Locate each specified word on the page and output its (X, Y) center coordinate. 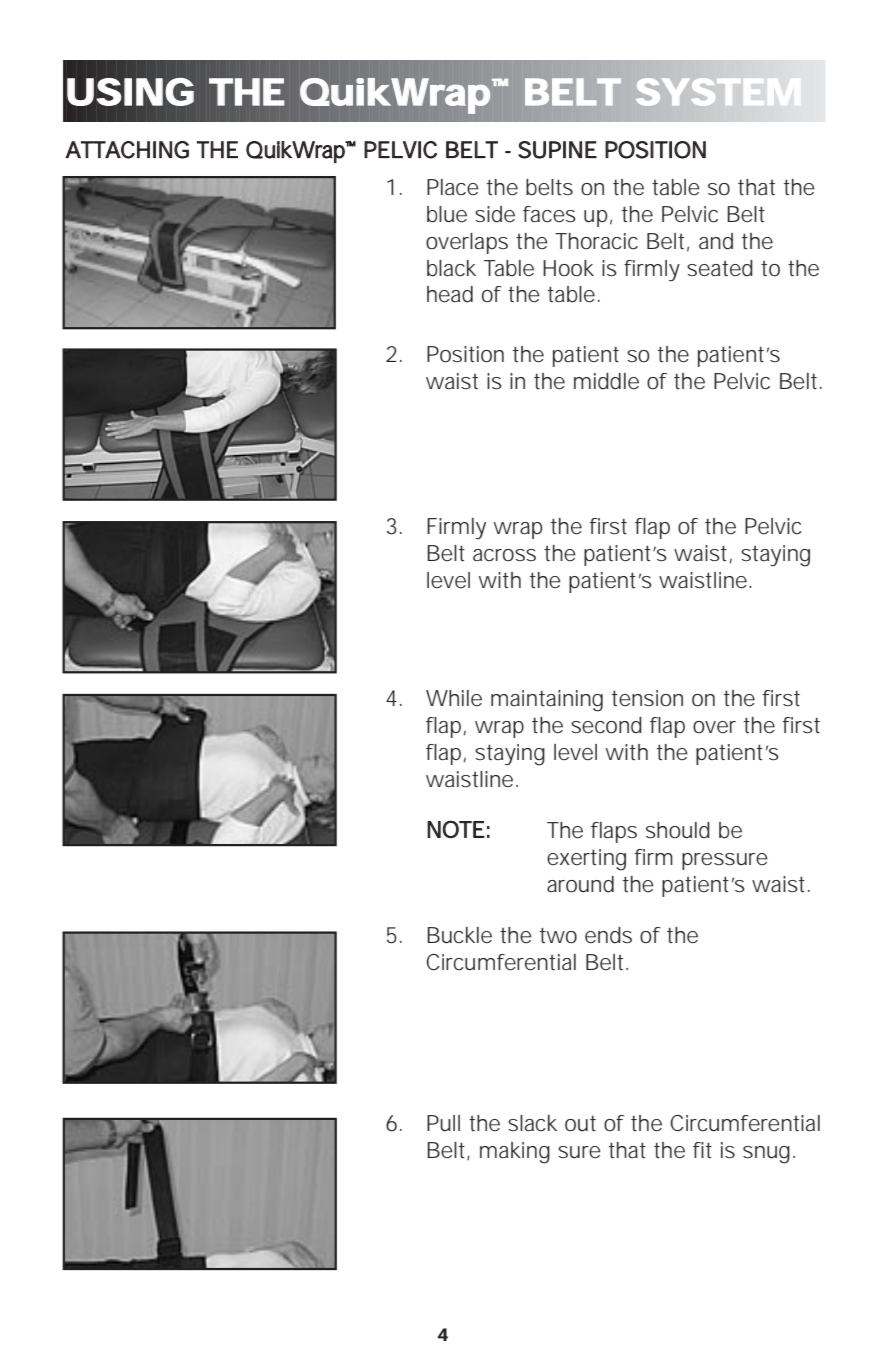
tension (647, 698)
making (515, 1153)
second (606, 725)
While (454, 698)
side (495, 214)
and (716, 241)
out (580, 1124)
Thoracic (596, 241)
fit (702, 1150)
